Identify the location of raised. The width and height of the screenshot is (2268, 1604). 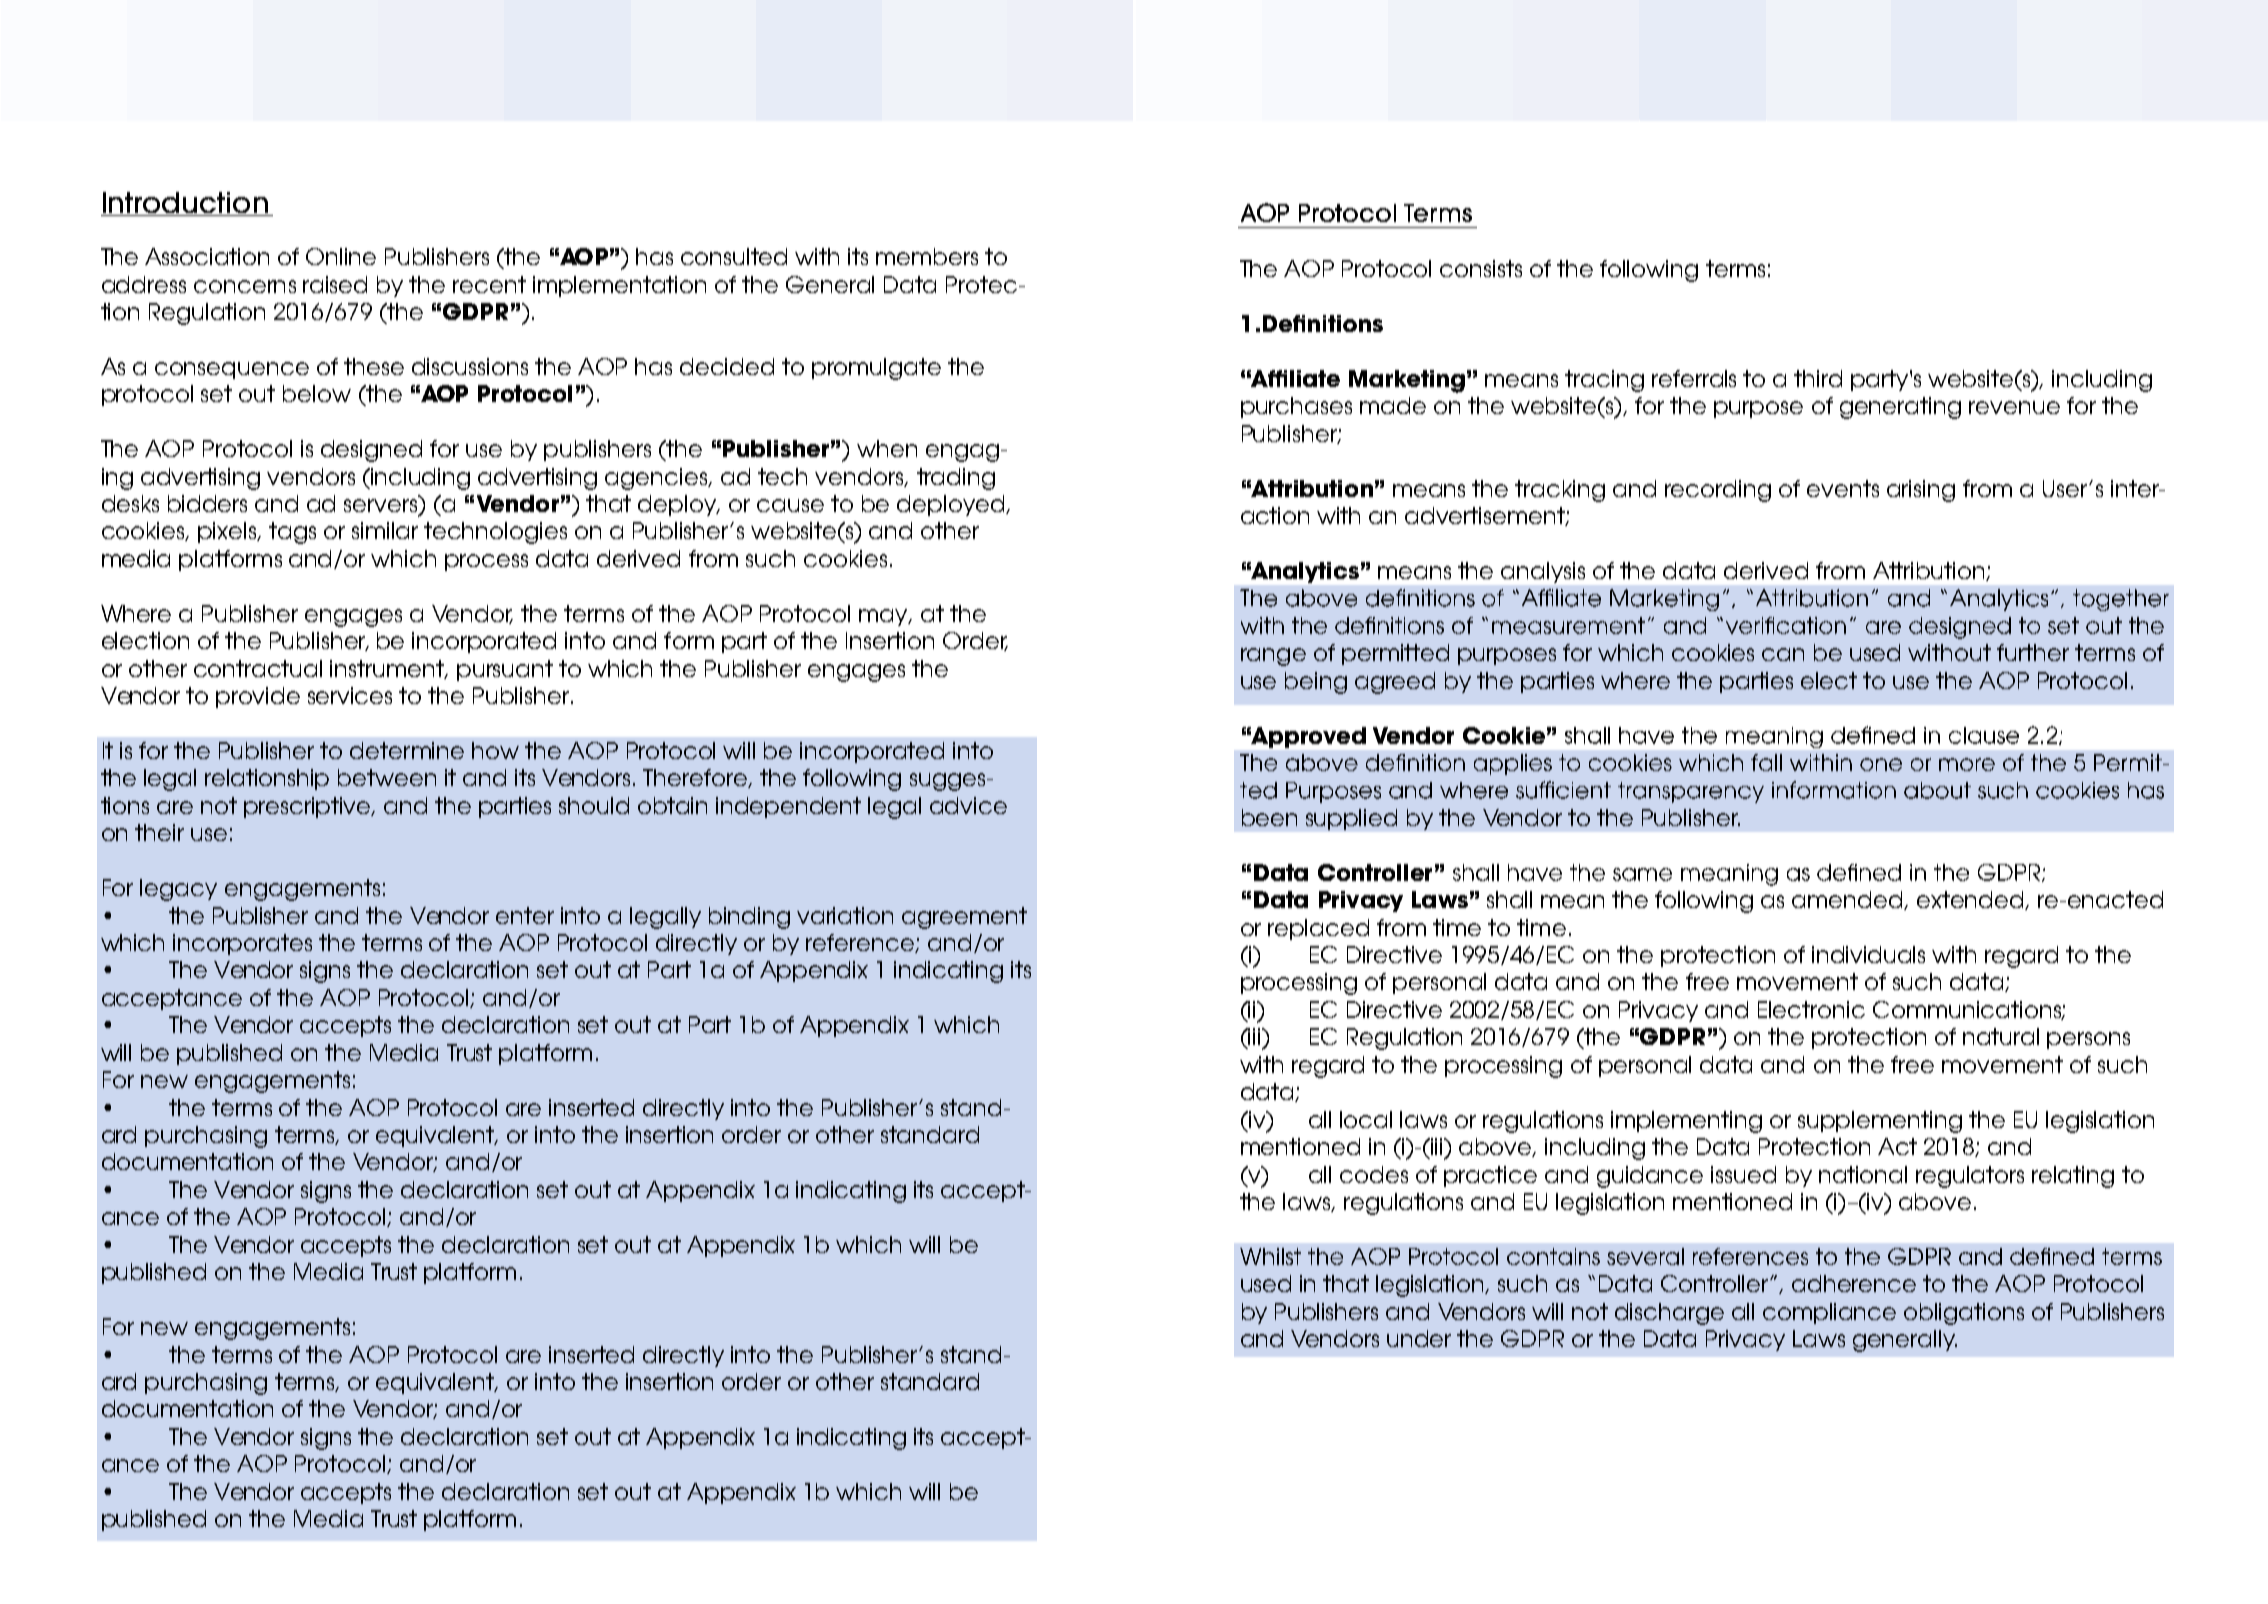
(335, 284).
